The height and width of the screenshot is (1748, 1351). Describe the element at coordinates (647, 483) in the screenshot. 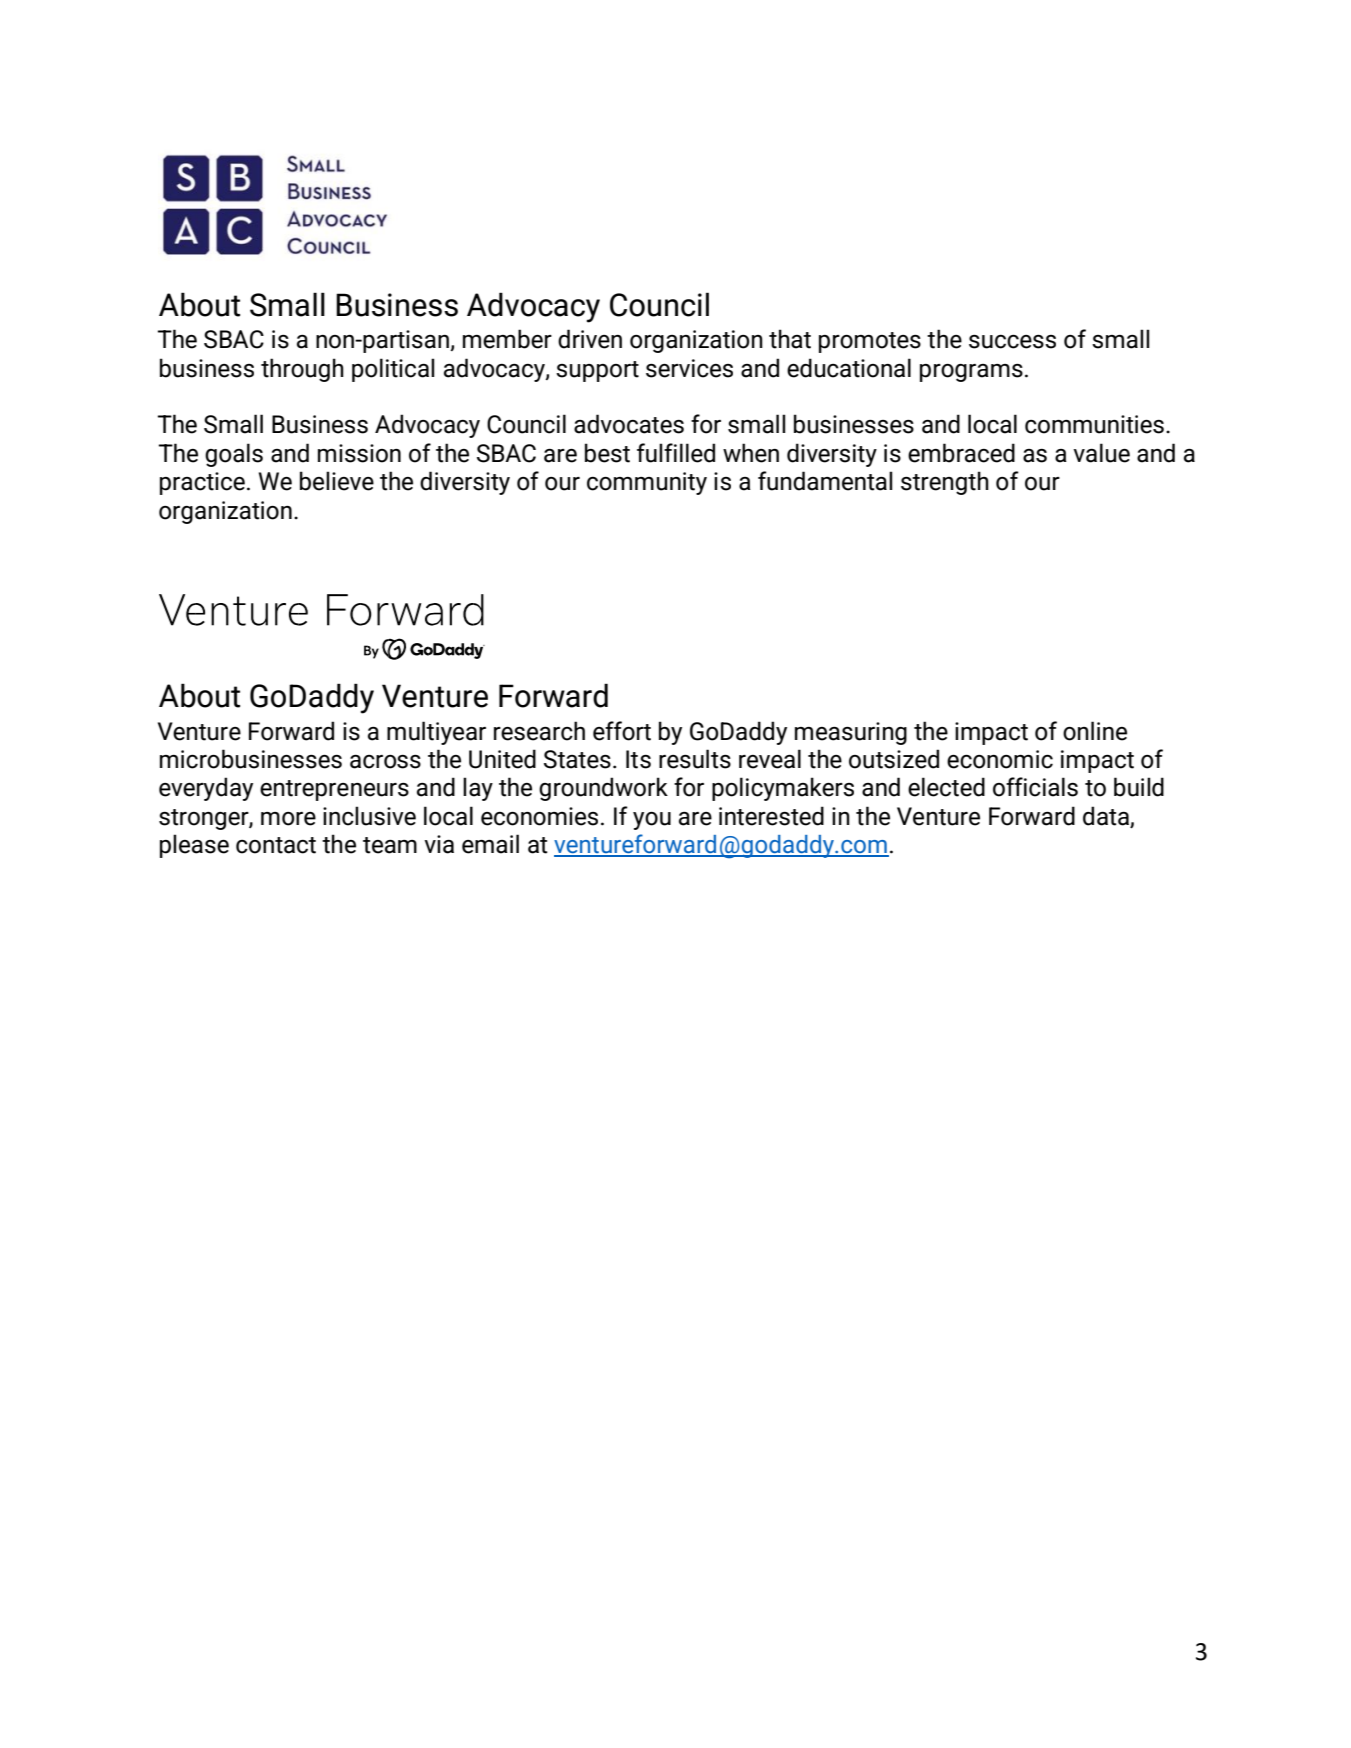

I see `community` at that location.
